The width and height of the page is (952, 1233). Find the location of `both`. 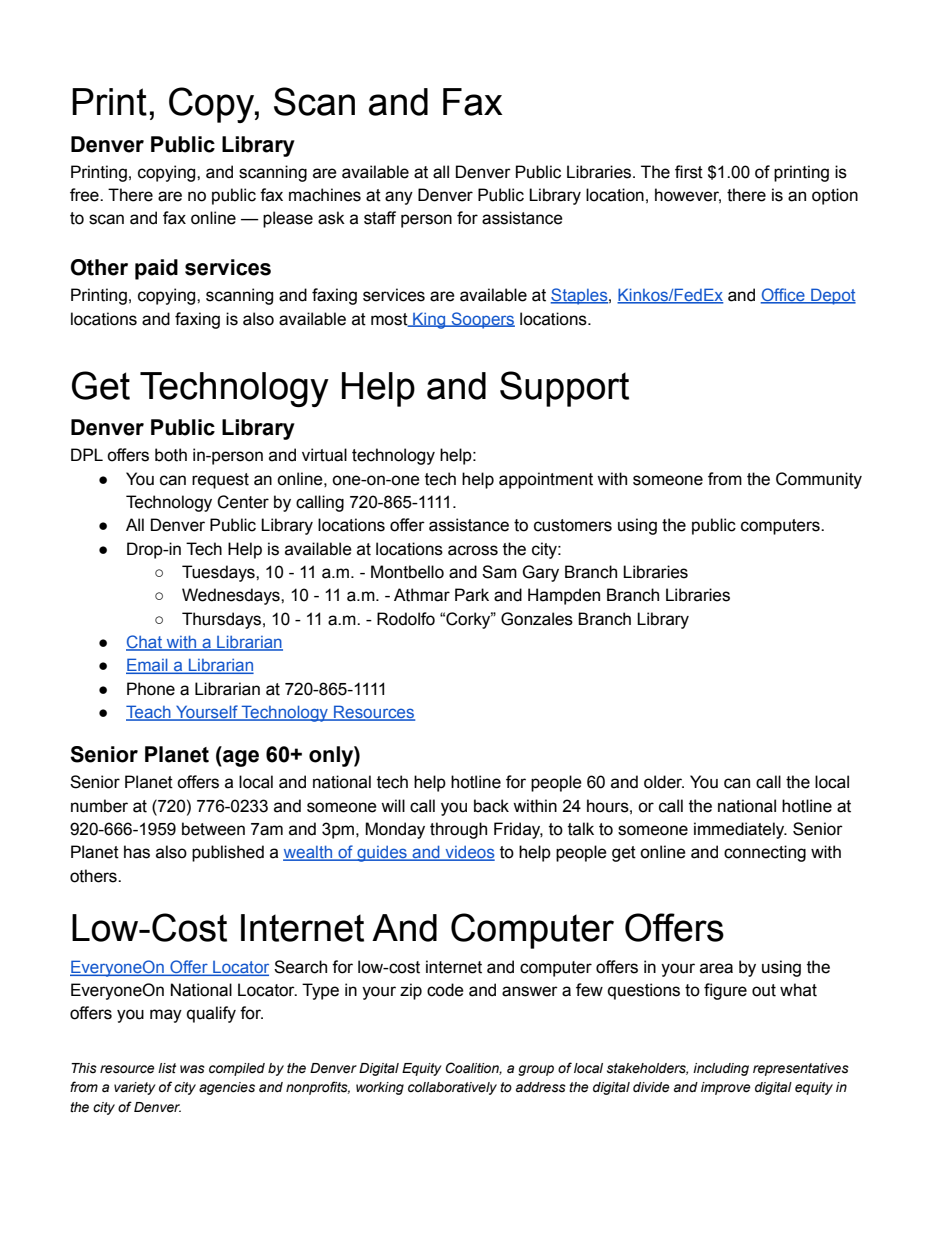

both is located at coordinates (171, 455).
